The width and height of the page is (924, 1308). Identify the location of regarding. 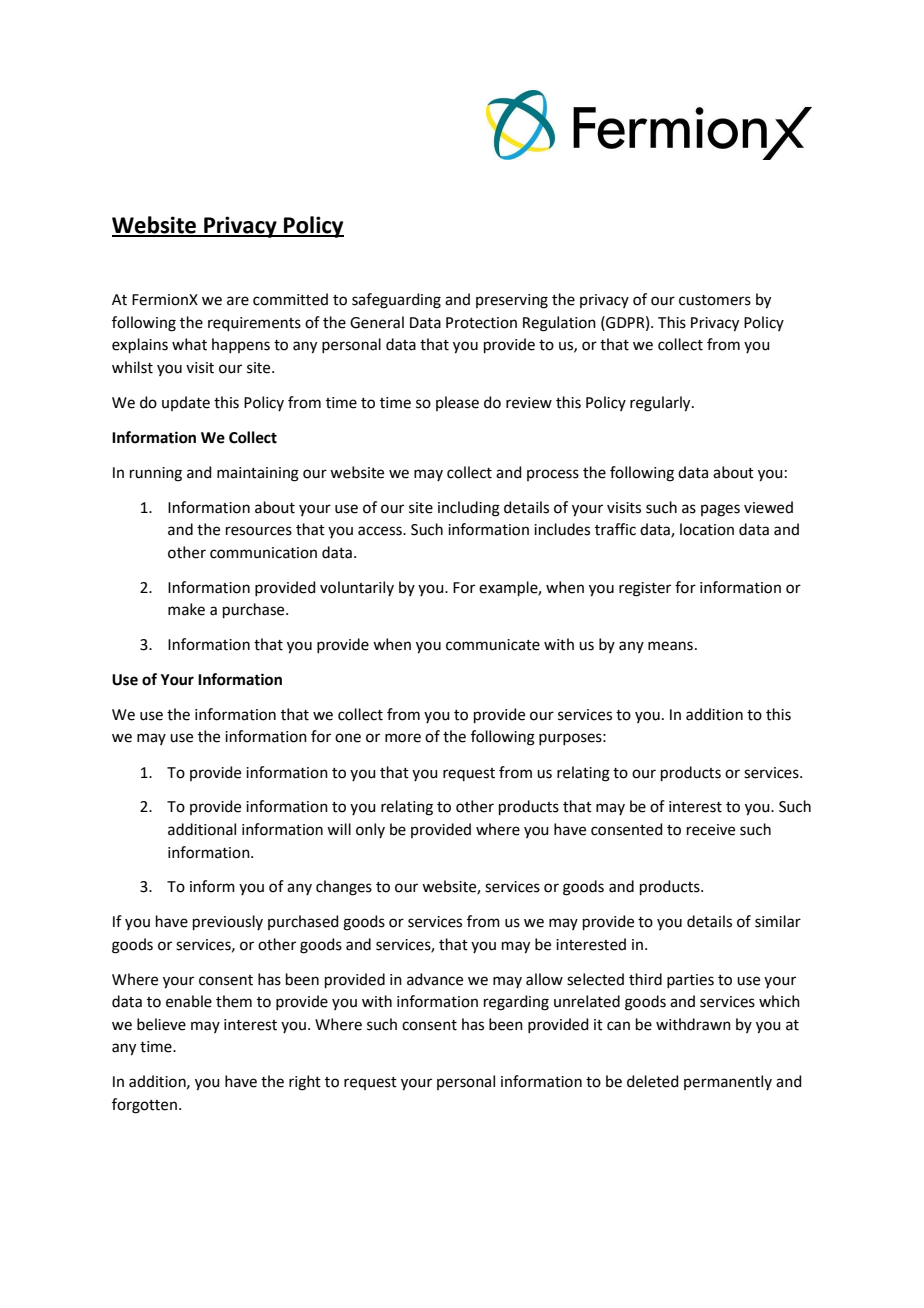
(516, 1003).
